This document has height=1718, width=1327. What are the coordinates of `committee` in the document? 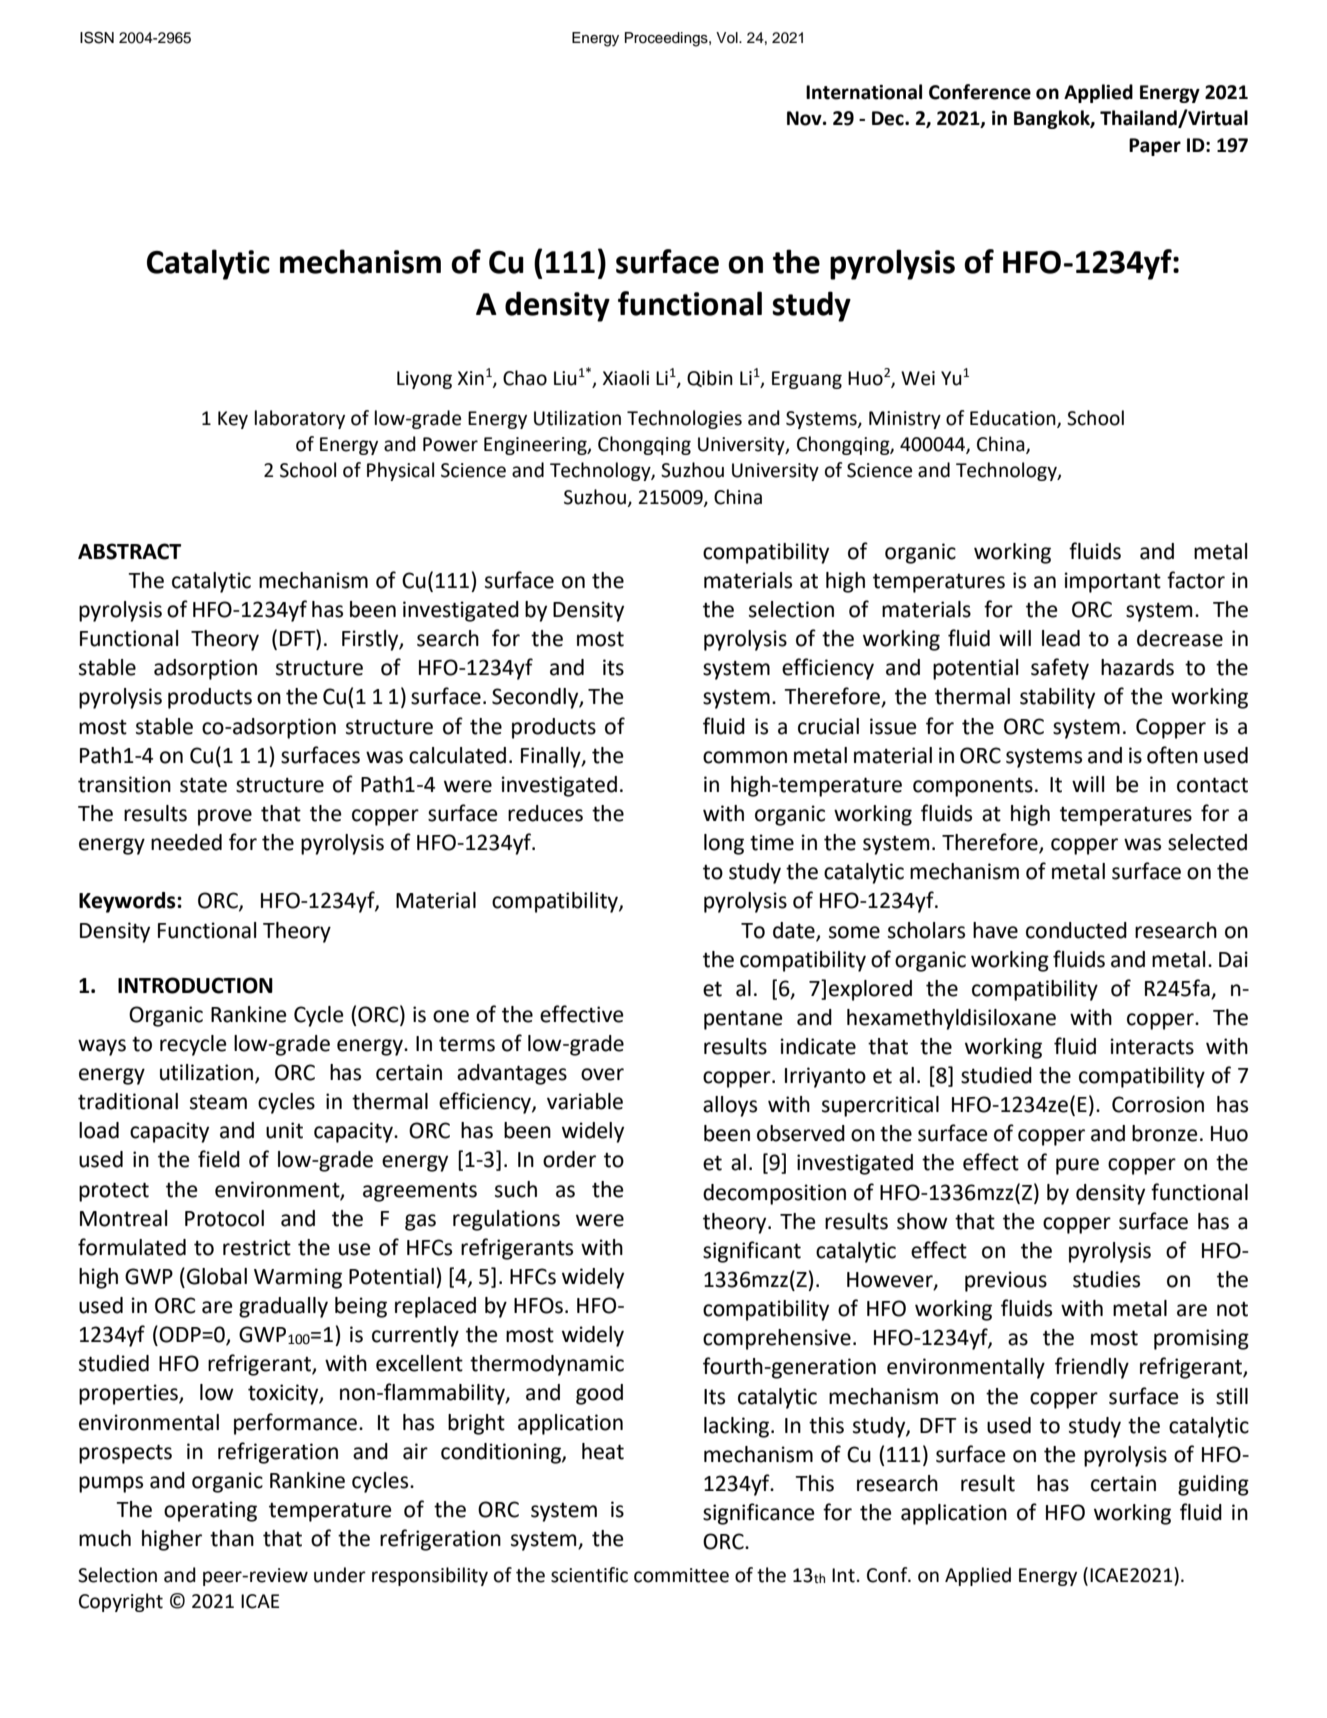 It's located at (681, 1575).
